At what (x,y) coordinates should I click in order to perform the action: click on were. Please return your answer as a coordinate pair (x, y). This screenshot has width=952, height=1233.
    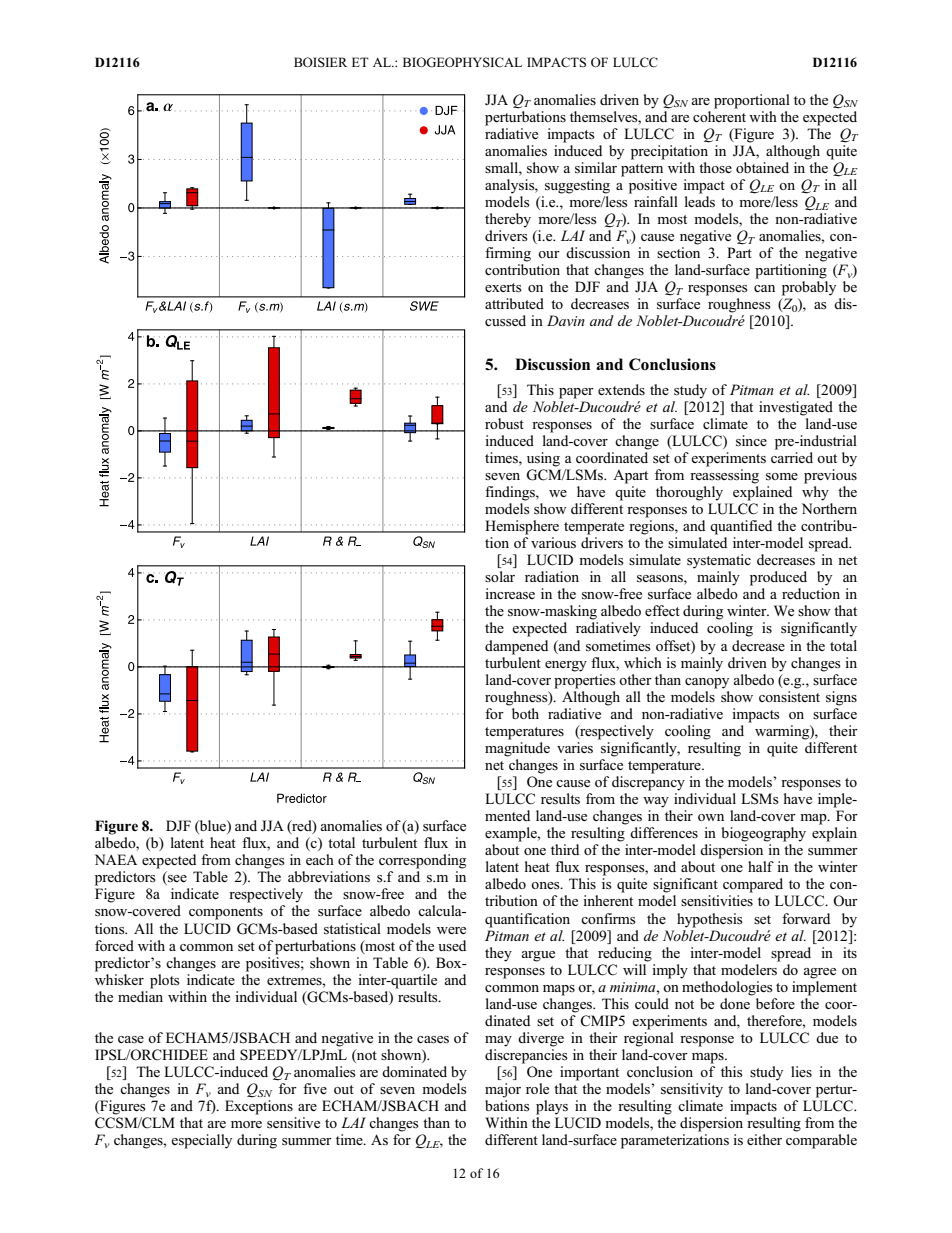
    Looking at the image, I should click on (451, 930).
